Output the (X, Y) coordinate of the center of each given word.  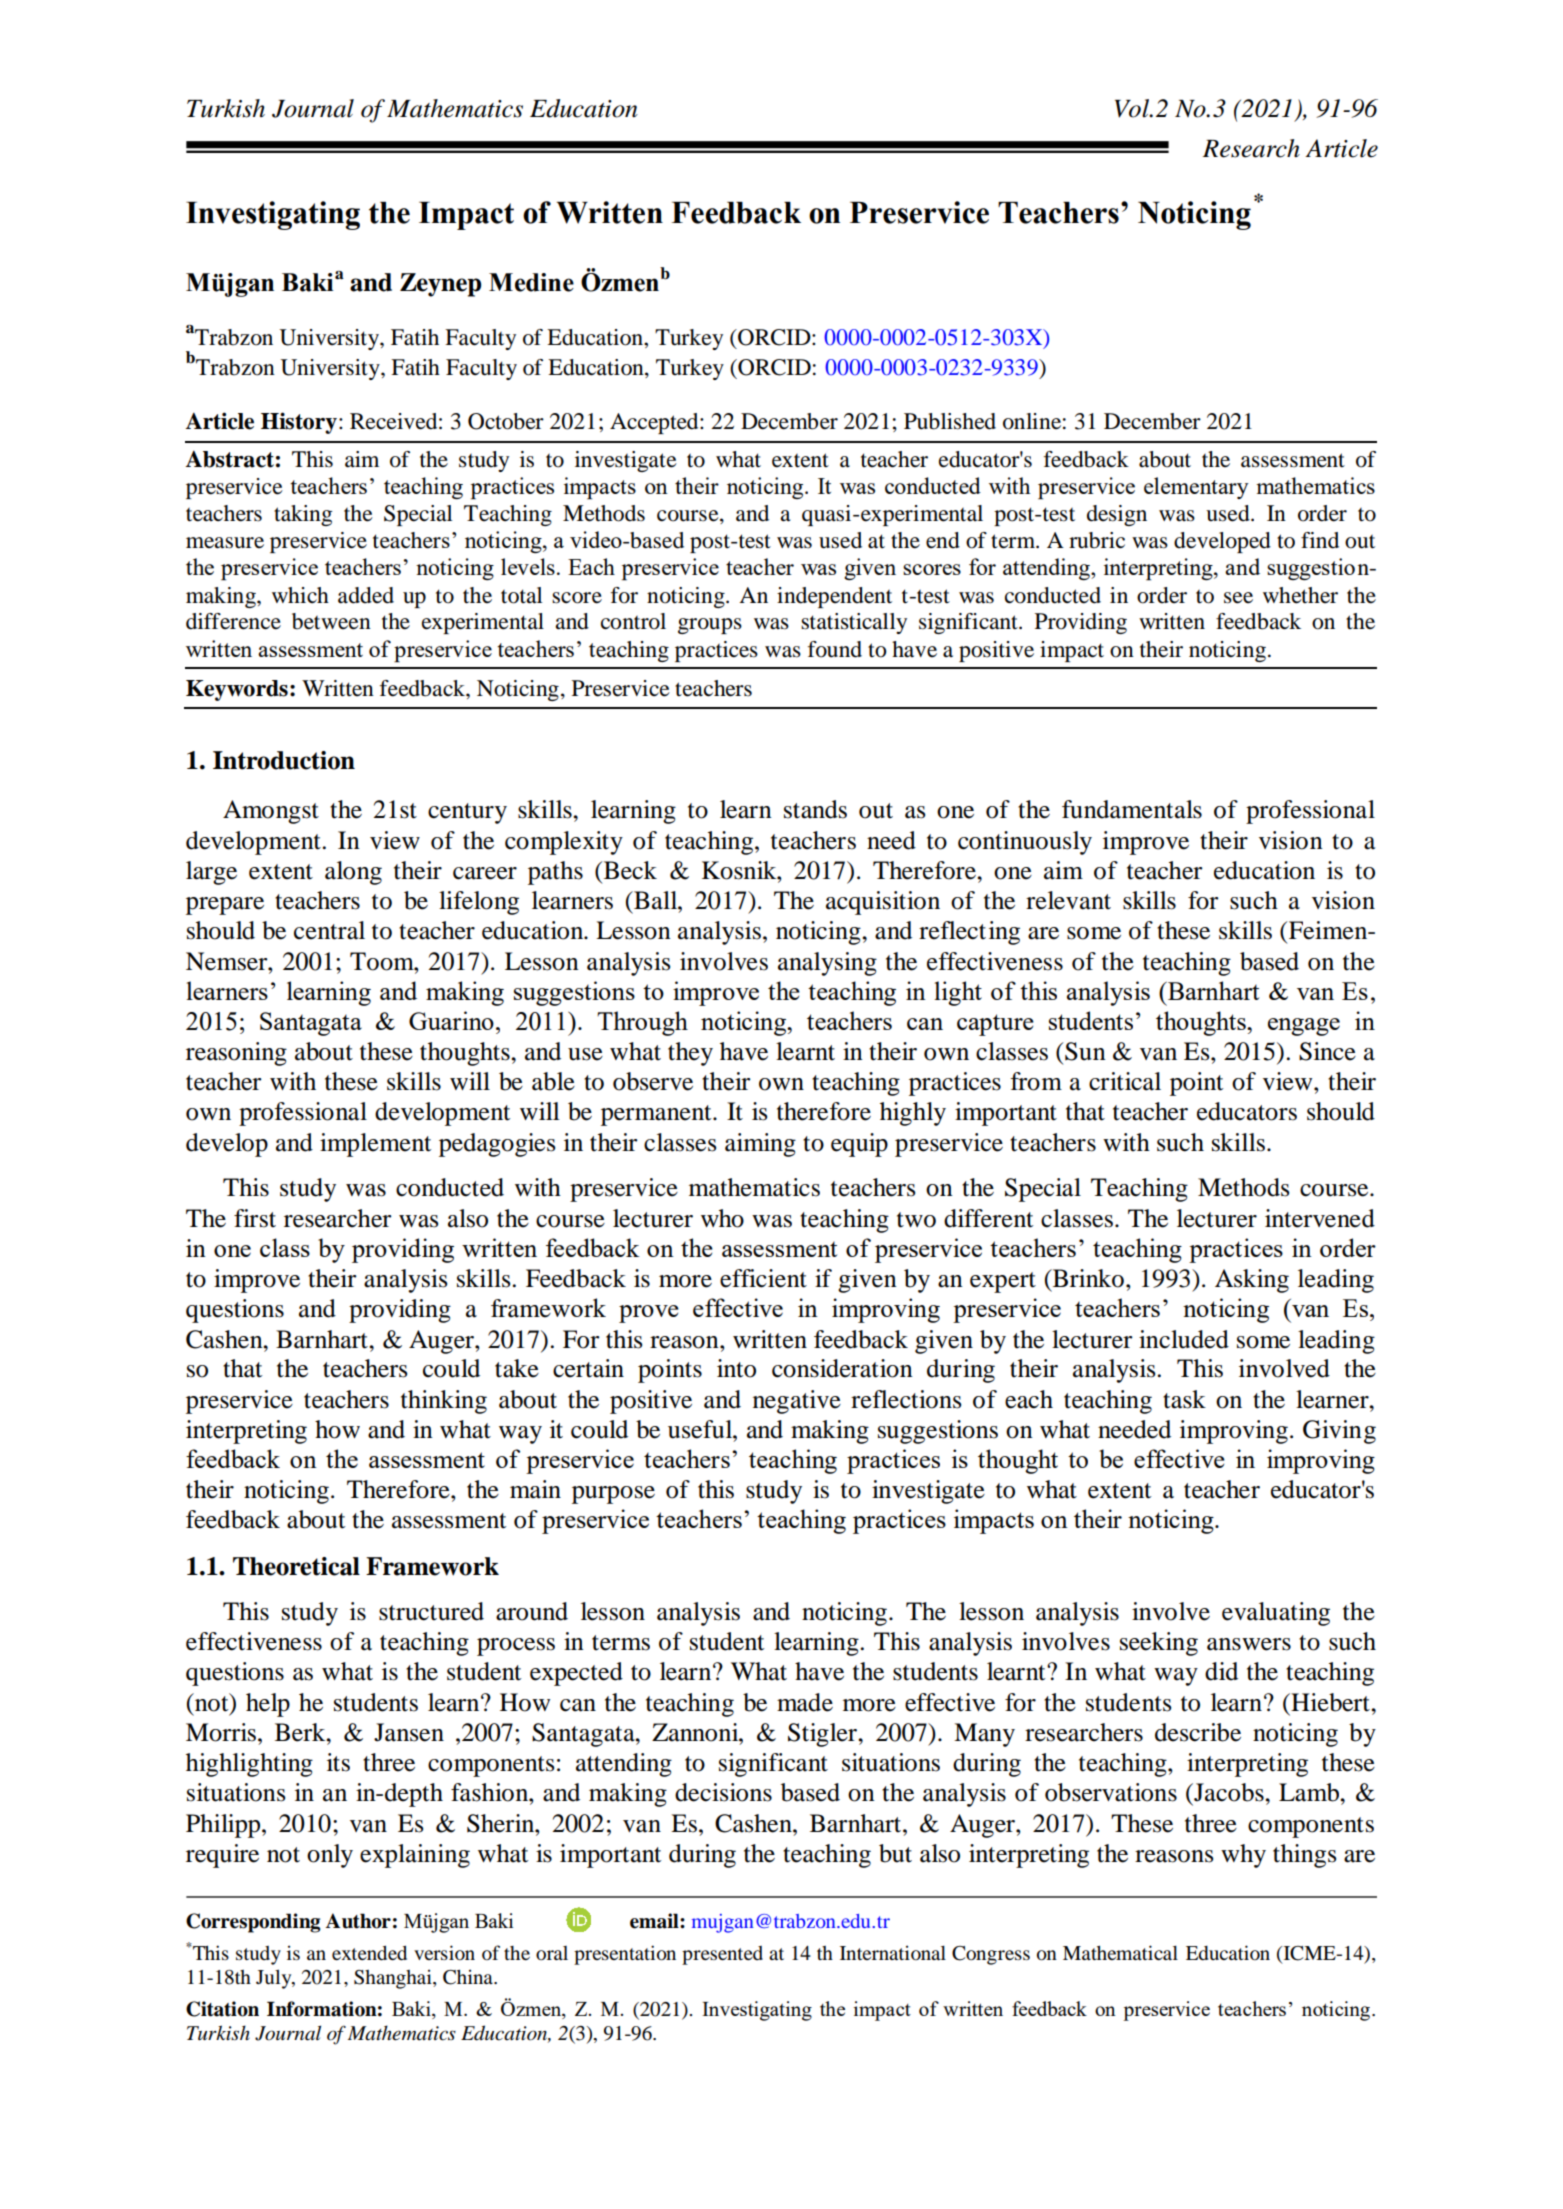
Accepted (655, 423)
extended (369, 1953)
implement (375, 1145)
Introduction (284, 760)
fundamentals (1132, 809)
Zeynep (440, 285)
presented (722, 1955)
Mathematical (1120, 1952)
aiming (760, 1145)
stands (815, 809)
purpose (613, 1495)
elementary (1196, 488)
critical (1125, 1081)
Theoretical (296, 1566)
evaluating (1276, 1614)
